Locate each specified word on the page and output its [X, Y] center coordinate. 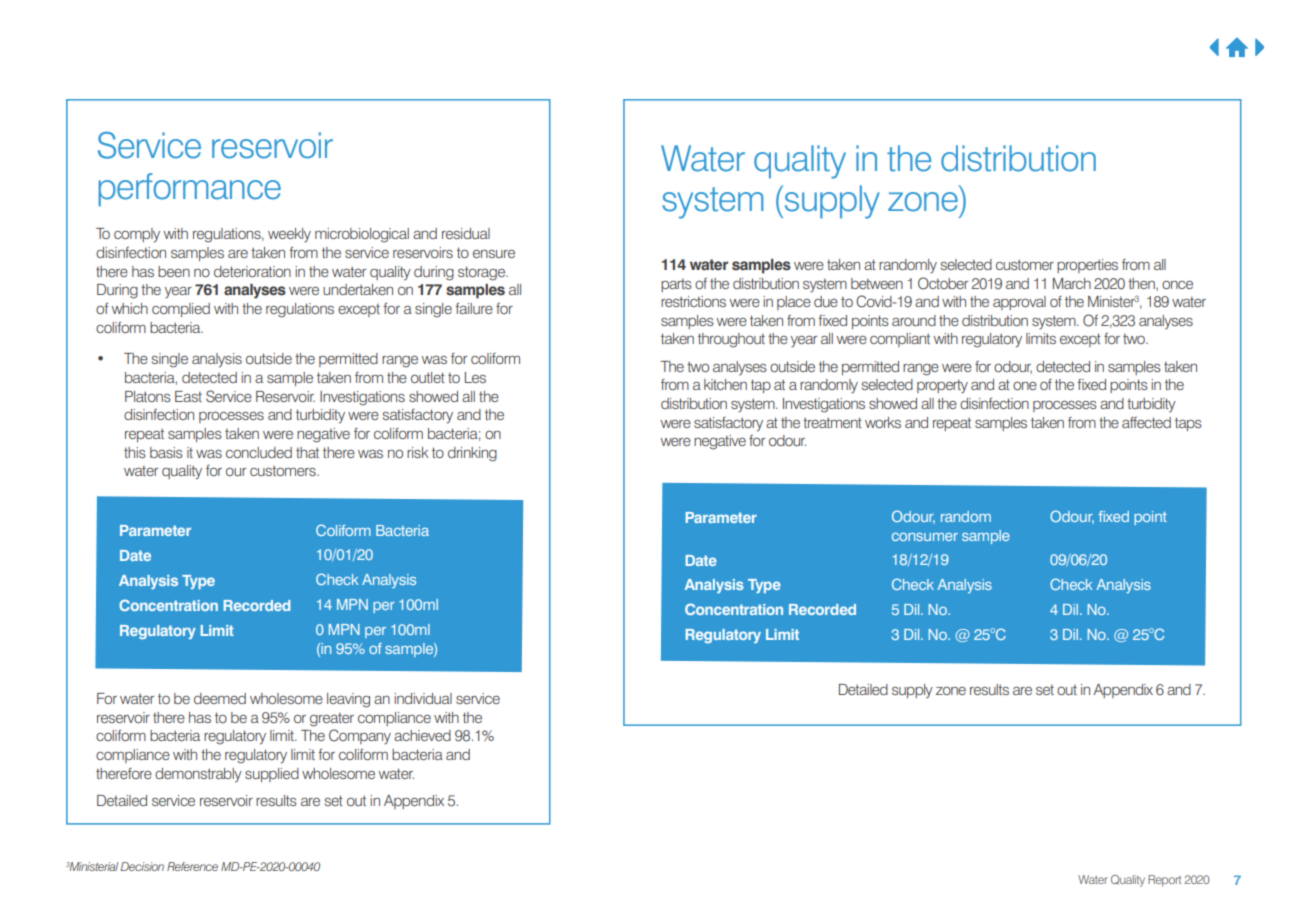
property [942, 386]
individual [423, 698]
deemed [220, 698]
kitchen [725, 384]
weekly [289, 235]
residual [466, 233]
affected [1146, 422]
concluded [259, 452]
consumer [925, 537]
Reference [192, 866]
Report [1164, 881]
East [188, 396]
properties [1087, 266]
